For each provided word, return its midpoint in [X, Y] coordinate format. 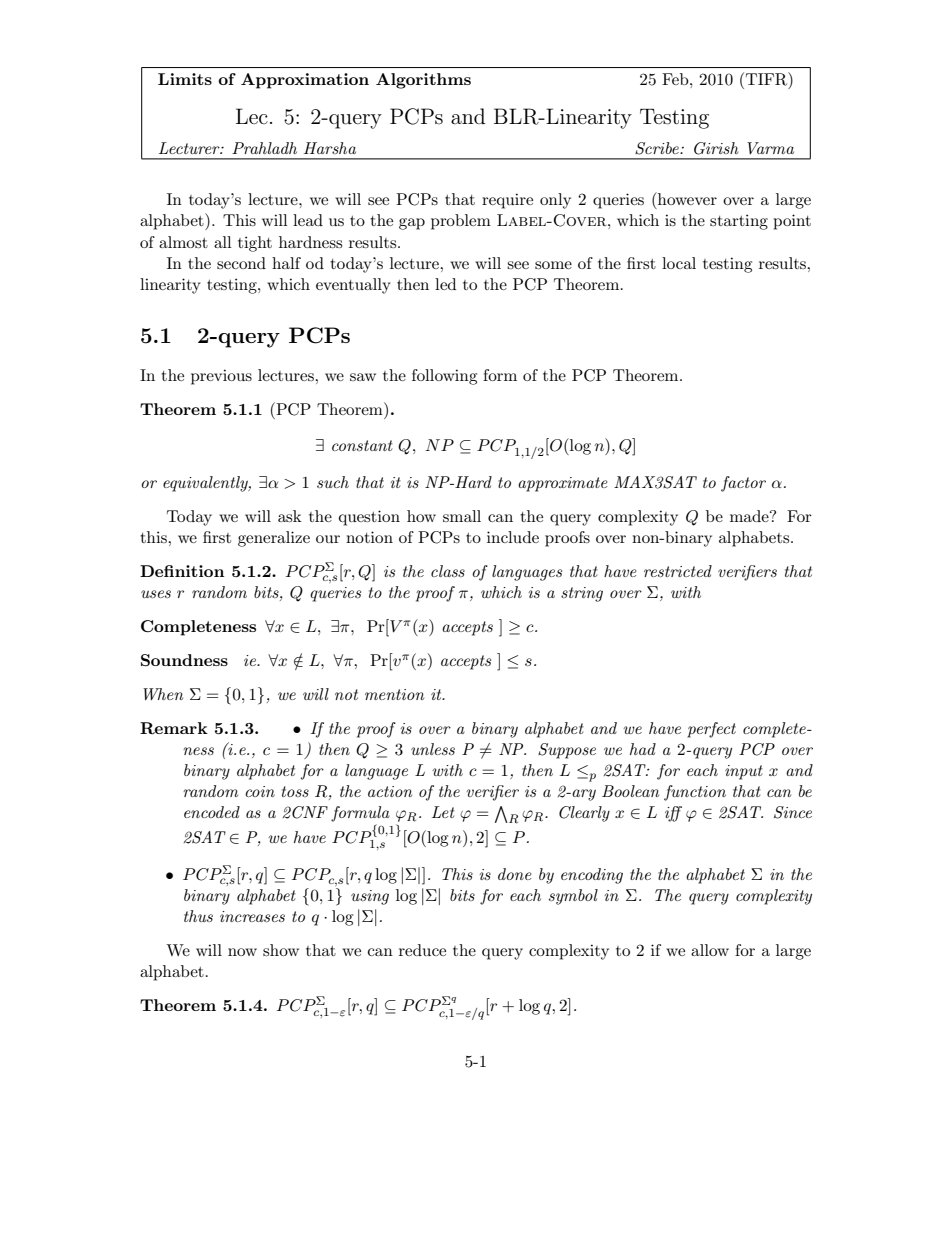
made [750, 516]
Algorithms [423, 81]
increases [252, 916]
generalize [274, 539]
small [462, 516]
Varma [770, 148]
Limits [185, 79]
